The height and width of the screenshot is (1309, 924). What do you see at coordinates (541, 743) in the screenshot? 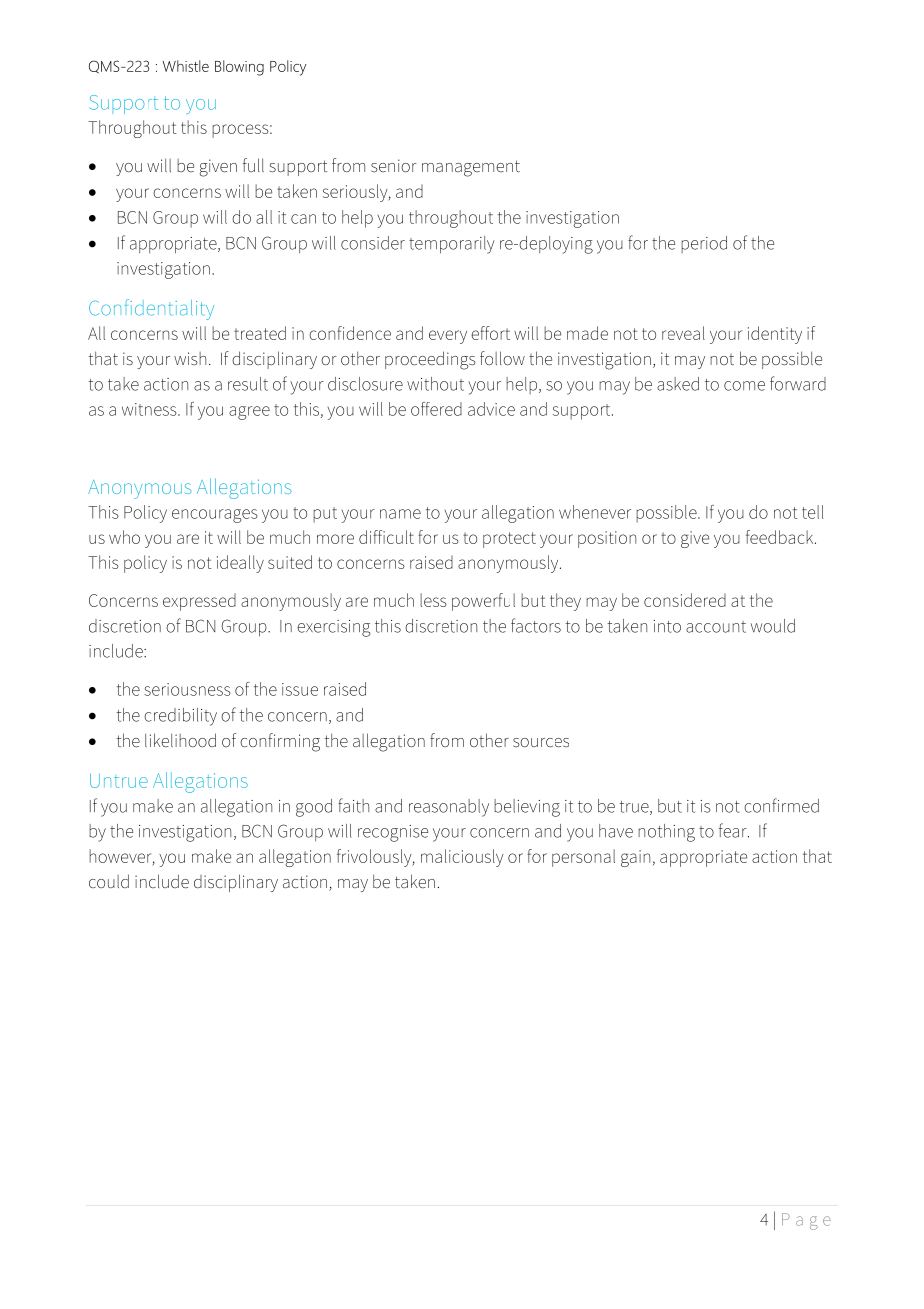
I see `sources` at bounding box center [541, 743].
